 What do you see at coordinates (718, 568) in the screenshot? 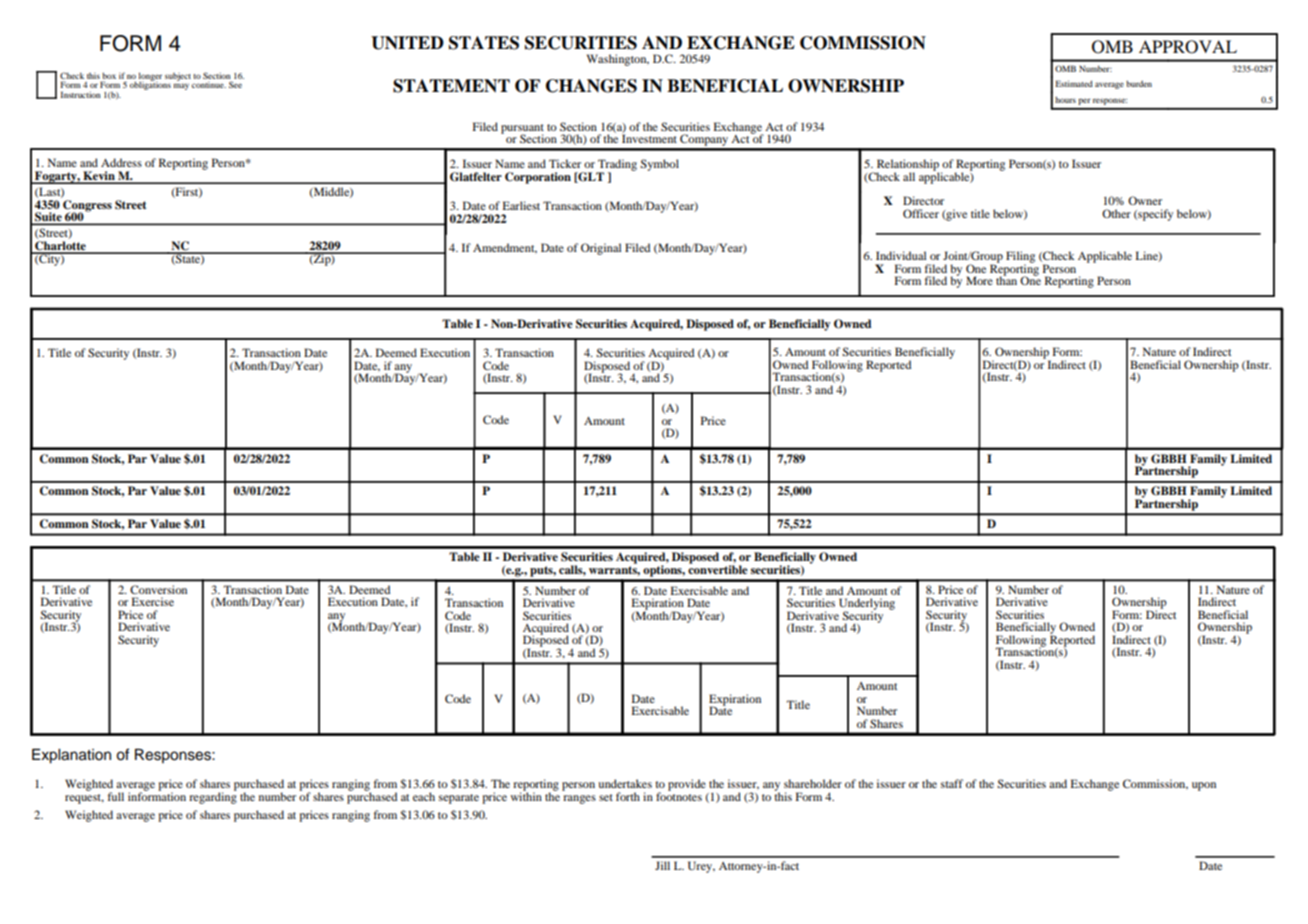
I see `convertible` at bounding box center [718, 568].
